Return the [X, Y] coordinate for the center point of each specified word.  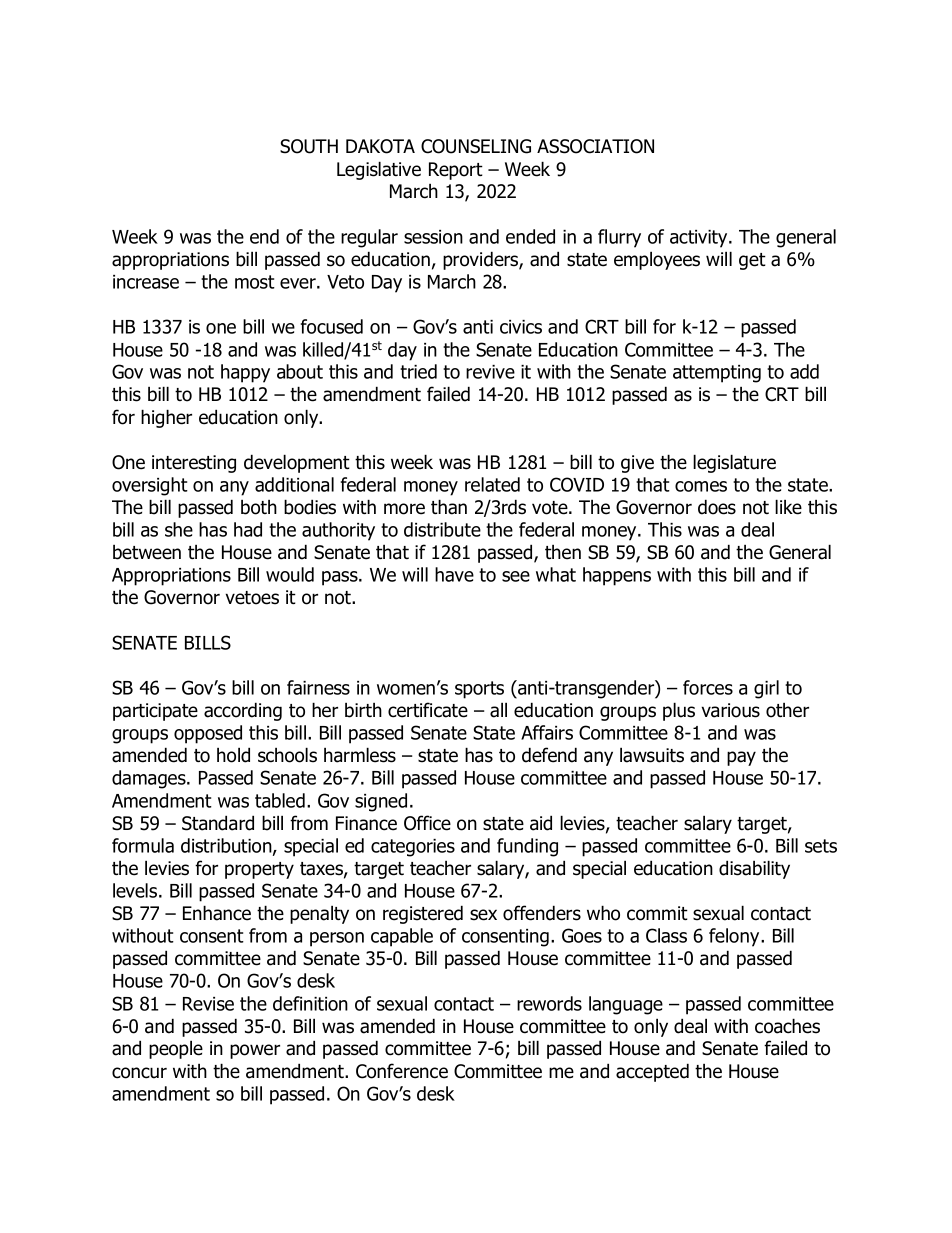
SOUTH [309, 146]
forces [708, 687]
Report [456, 171]
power [255, 1051]
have [454, 574]
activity [700, 239]
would [290, 574]
